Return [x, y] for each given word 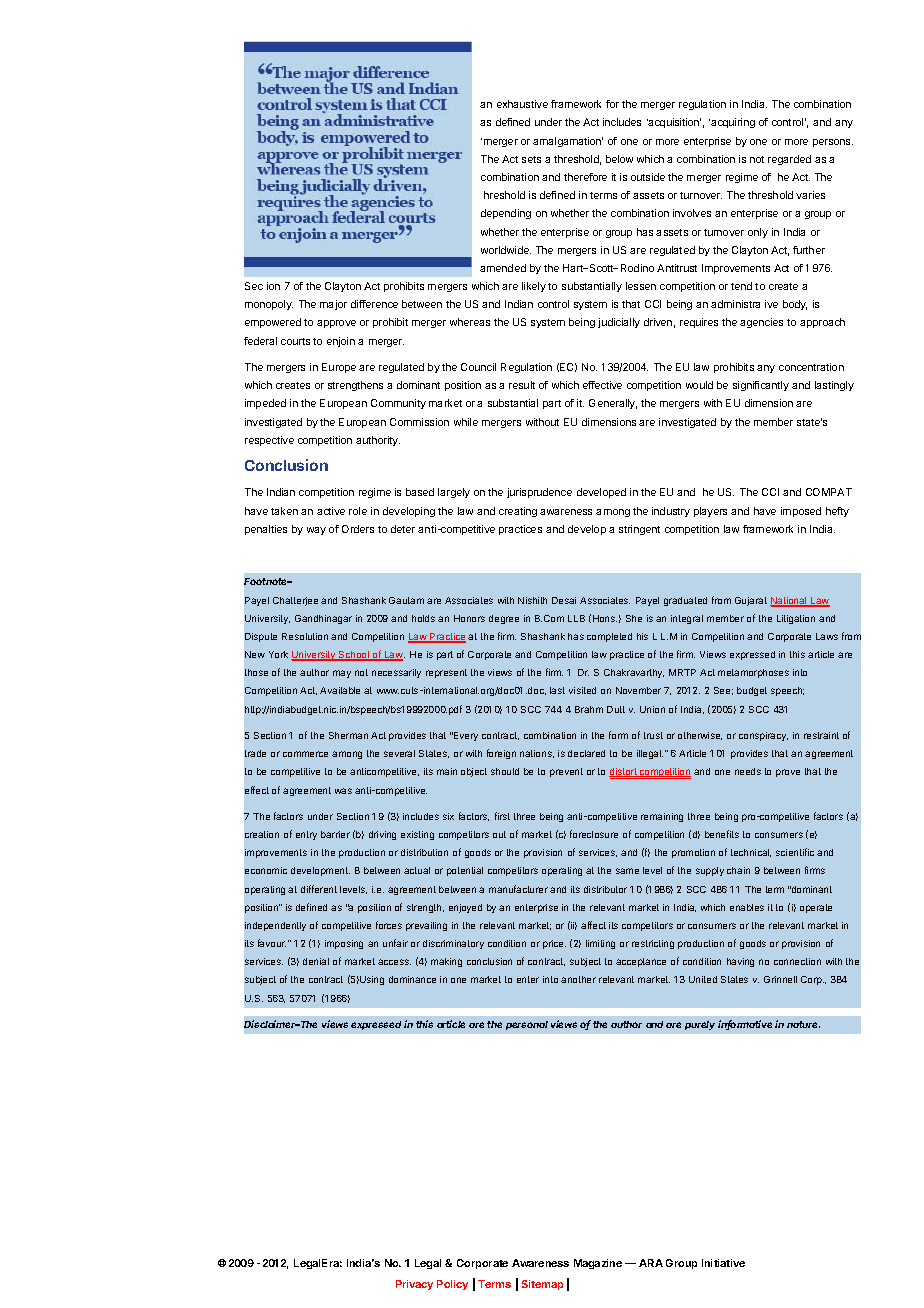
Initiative [723, 1263]
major [333, 305]
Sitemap [542, 1285]
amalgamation [568, 142]
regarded [789, 160]
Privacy [414, 1285]
